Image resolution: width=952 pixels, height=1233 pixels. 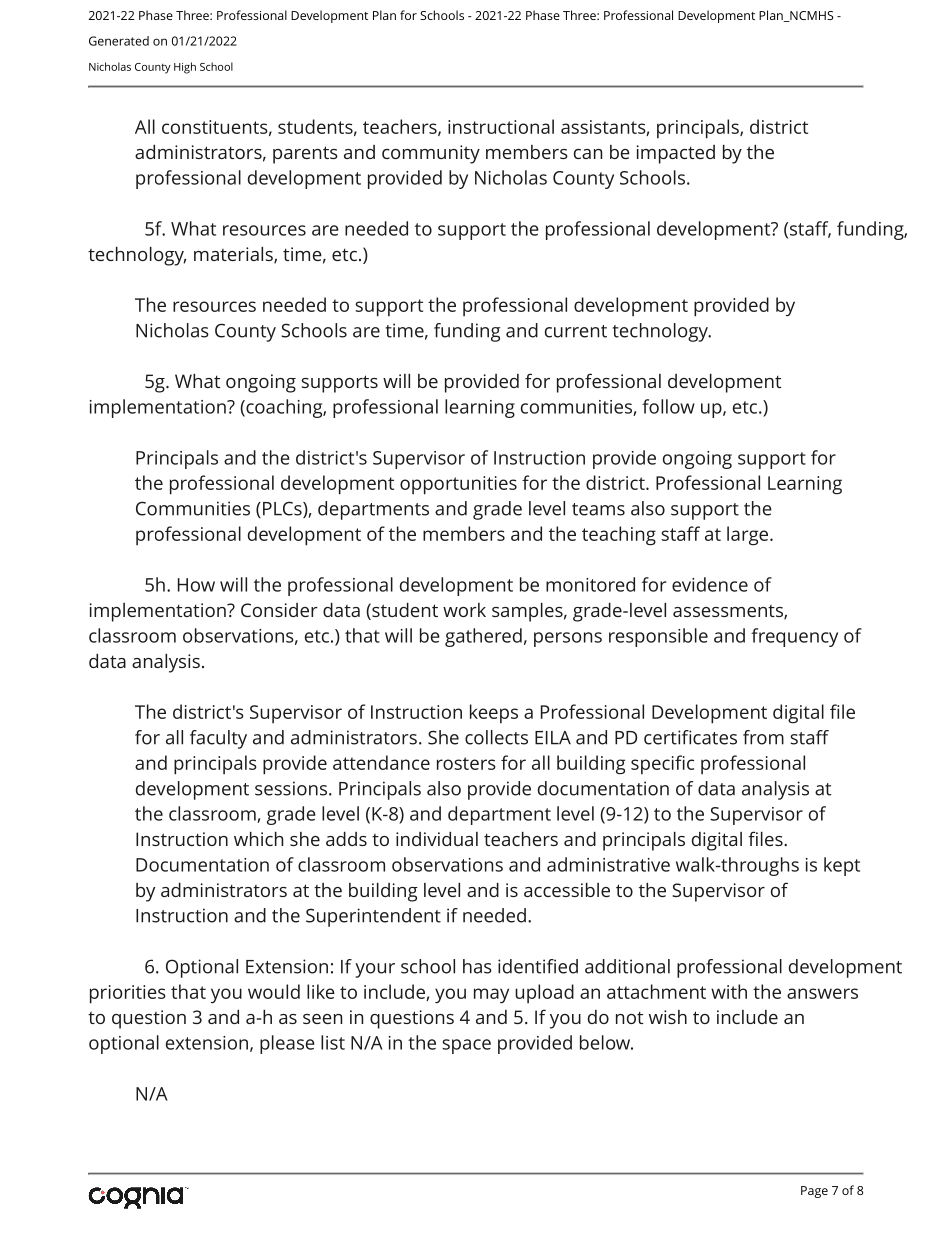 I want to click on How, so click(x=196, y=585).
